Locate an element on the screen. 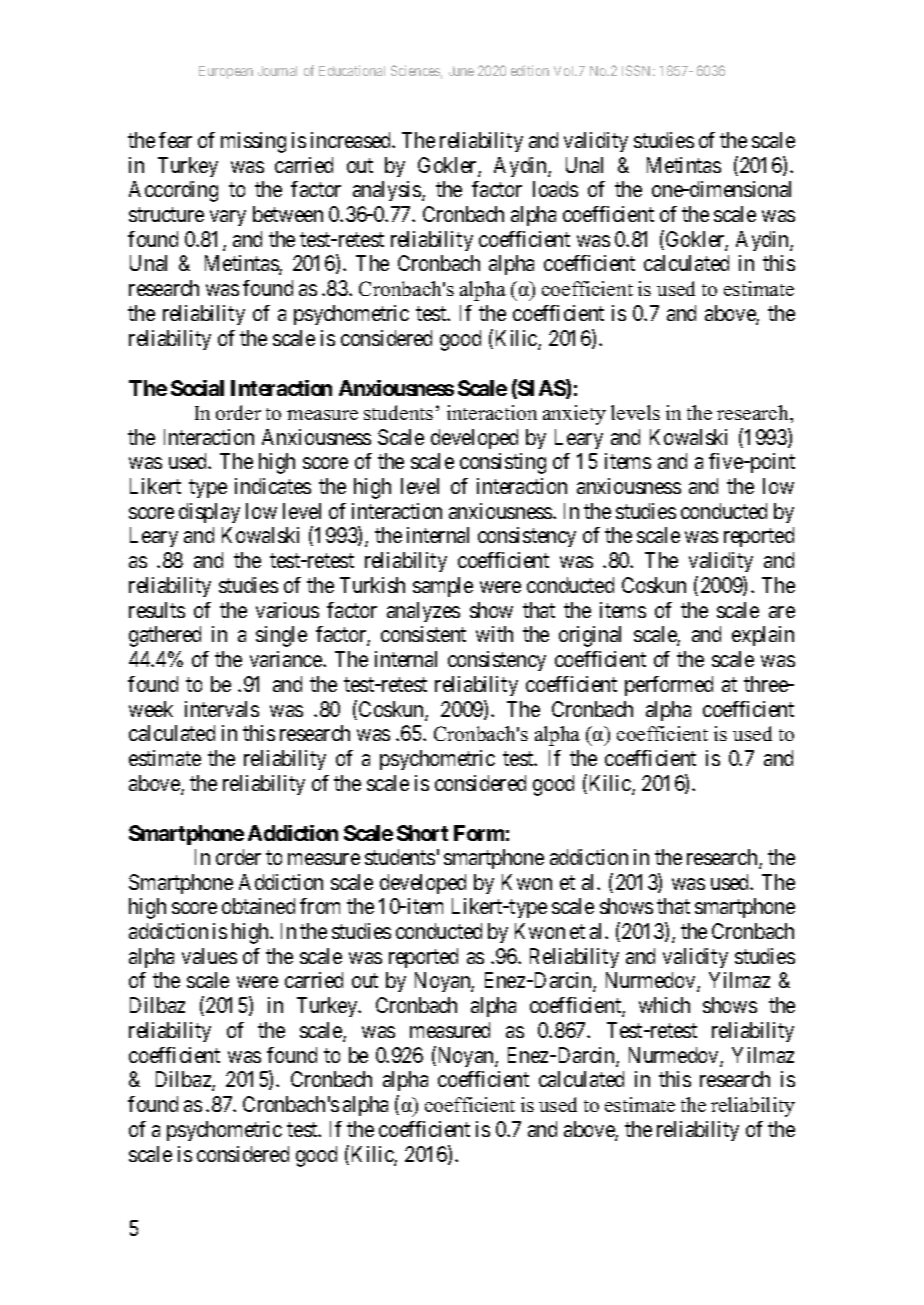 This screenshot has width=924, height=1305. edition is located at coordinates (530, 70).
